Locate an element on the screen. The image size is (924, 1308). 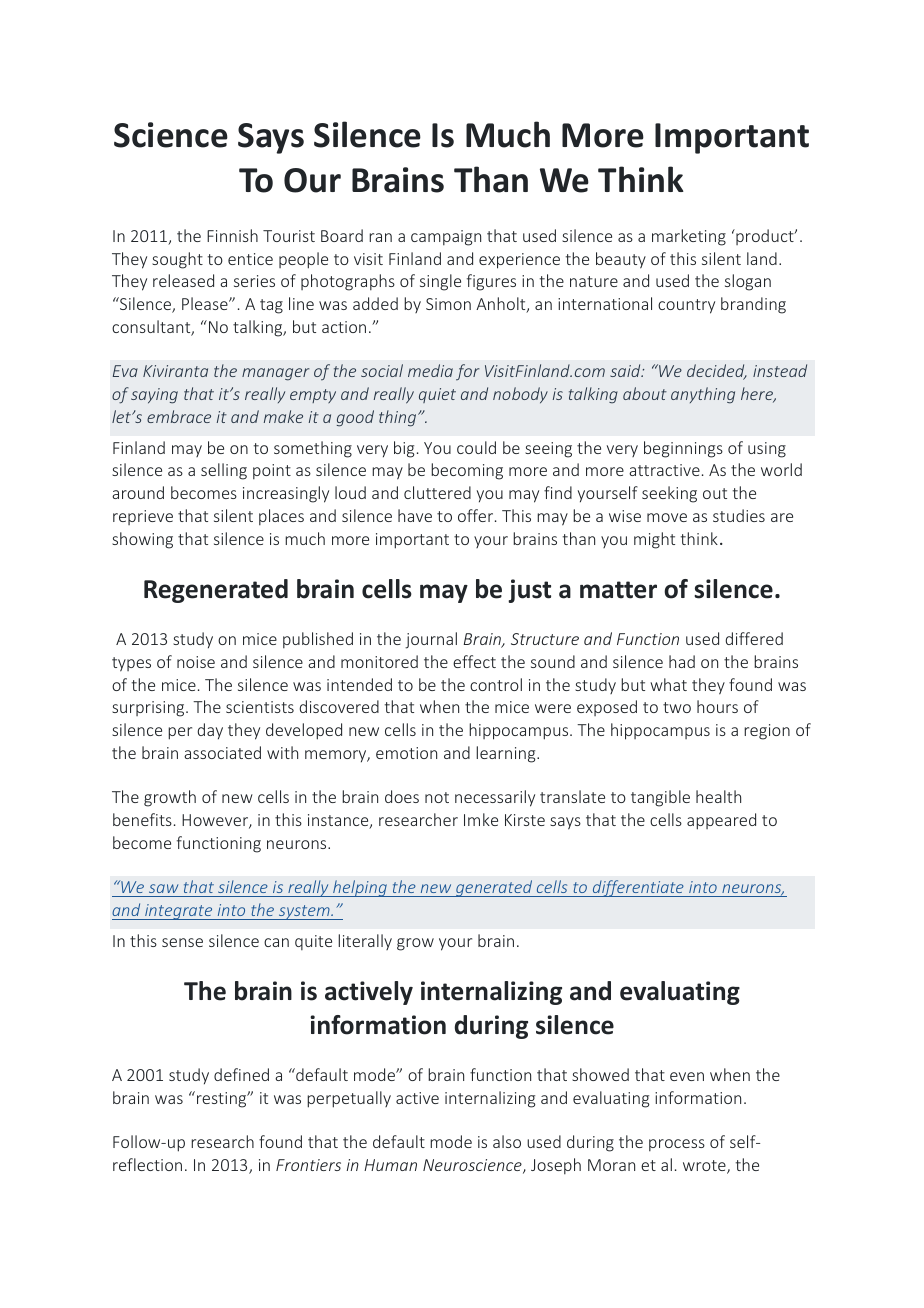
sought is located at coordinates (177, 260).
